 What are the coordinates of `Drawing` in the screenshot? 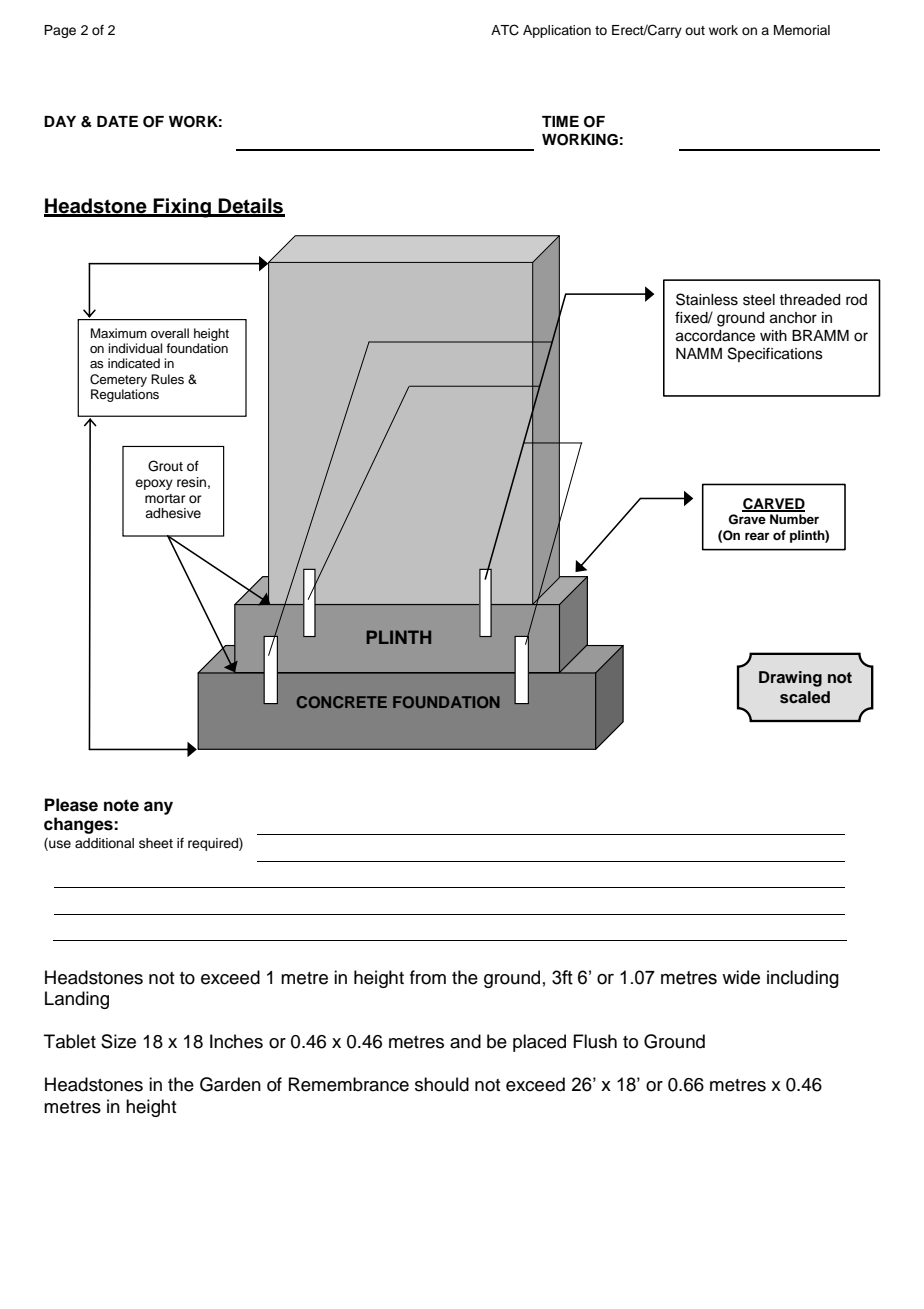 It's located at (790, 679).
